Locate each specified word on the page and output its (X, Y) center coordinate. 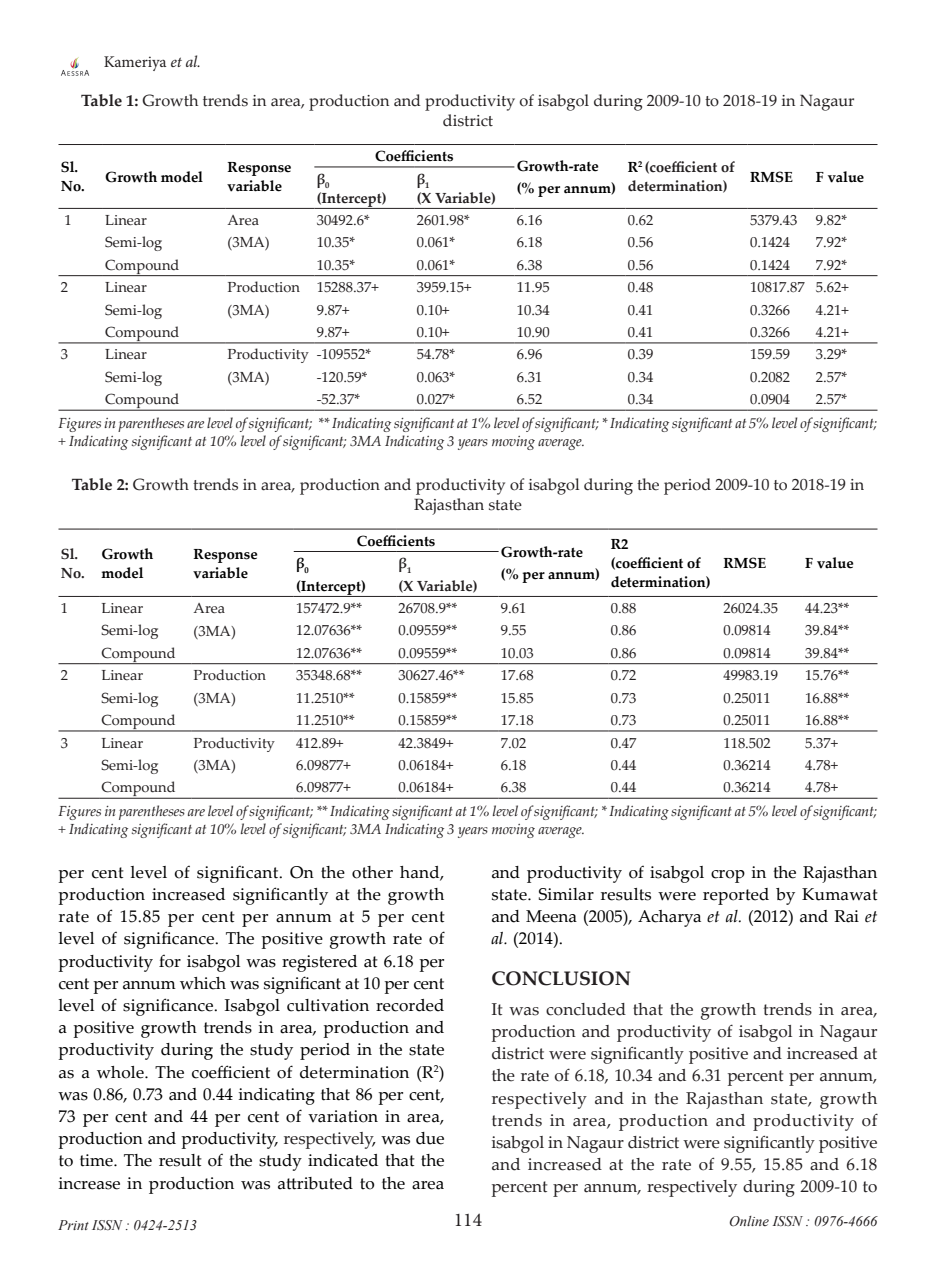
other (372, 872)
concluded (586, 1009)
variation (343, 1116)
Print (73, 1225)
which (203, 983)
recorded (410, 1005)
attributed (315, 1183)
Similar (566, 894)
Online (749, 1221)
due (430, 1138)
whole (121, 1072)
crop (728, 876)
